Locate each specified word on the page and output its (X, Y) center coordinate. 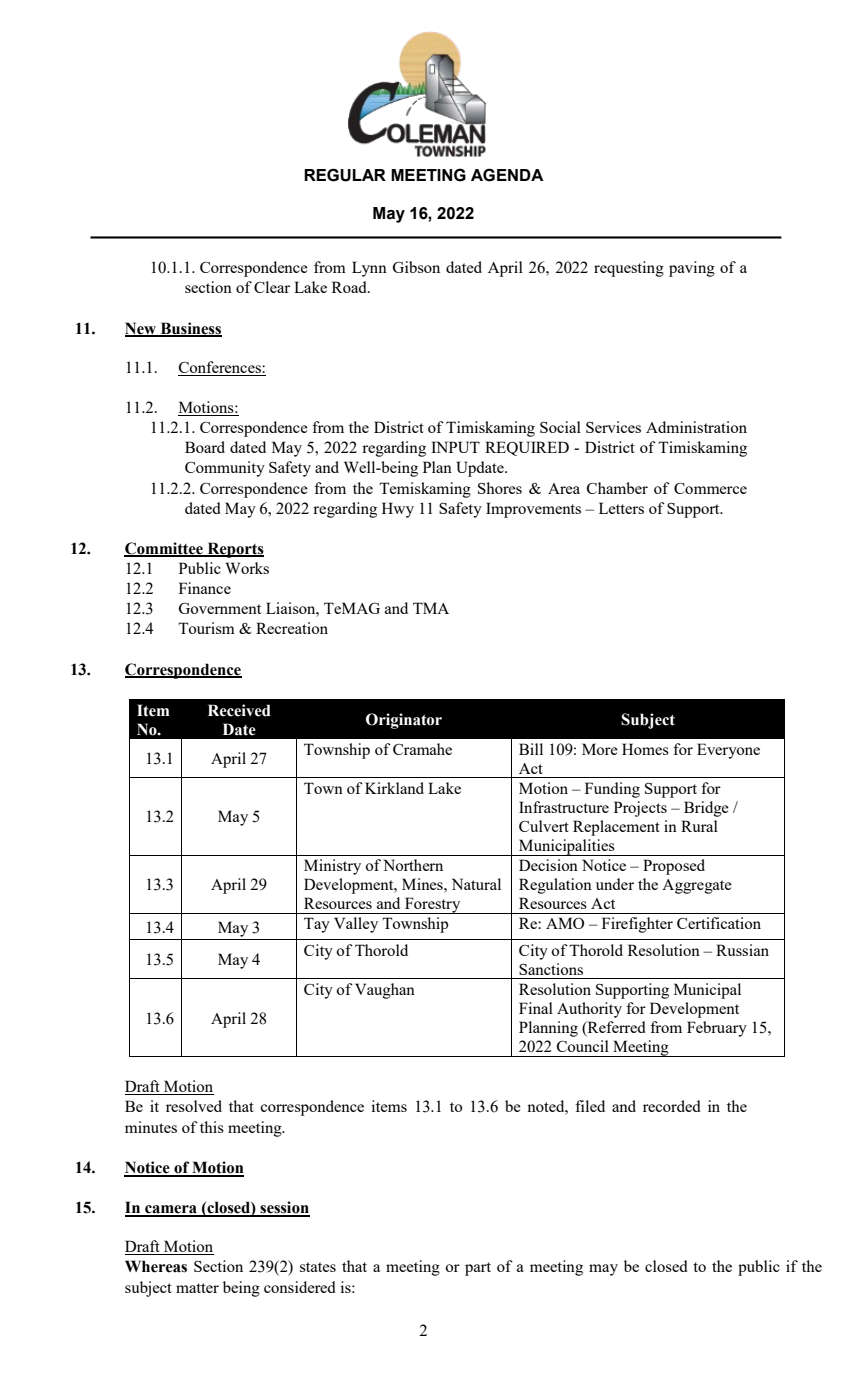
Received (239, 710)
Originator (404, 721)
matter (197, 1288)
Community (225, 469)
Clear (272, 287)
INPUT (455, 447)
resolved (194, 1106)
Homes (645, 749)
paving (692, 269)
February (717, 1029)
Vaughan (385, 991)
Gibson (416, 267)
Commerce (710, 488)
